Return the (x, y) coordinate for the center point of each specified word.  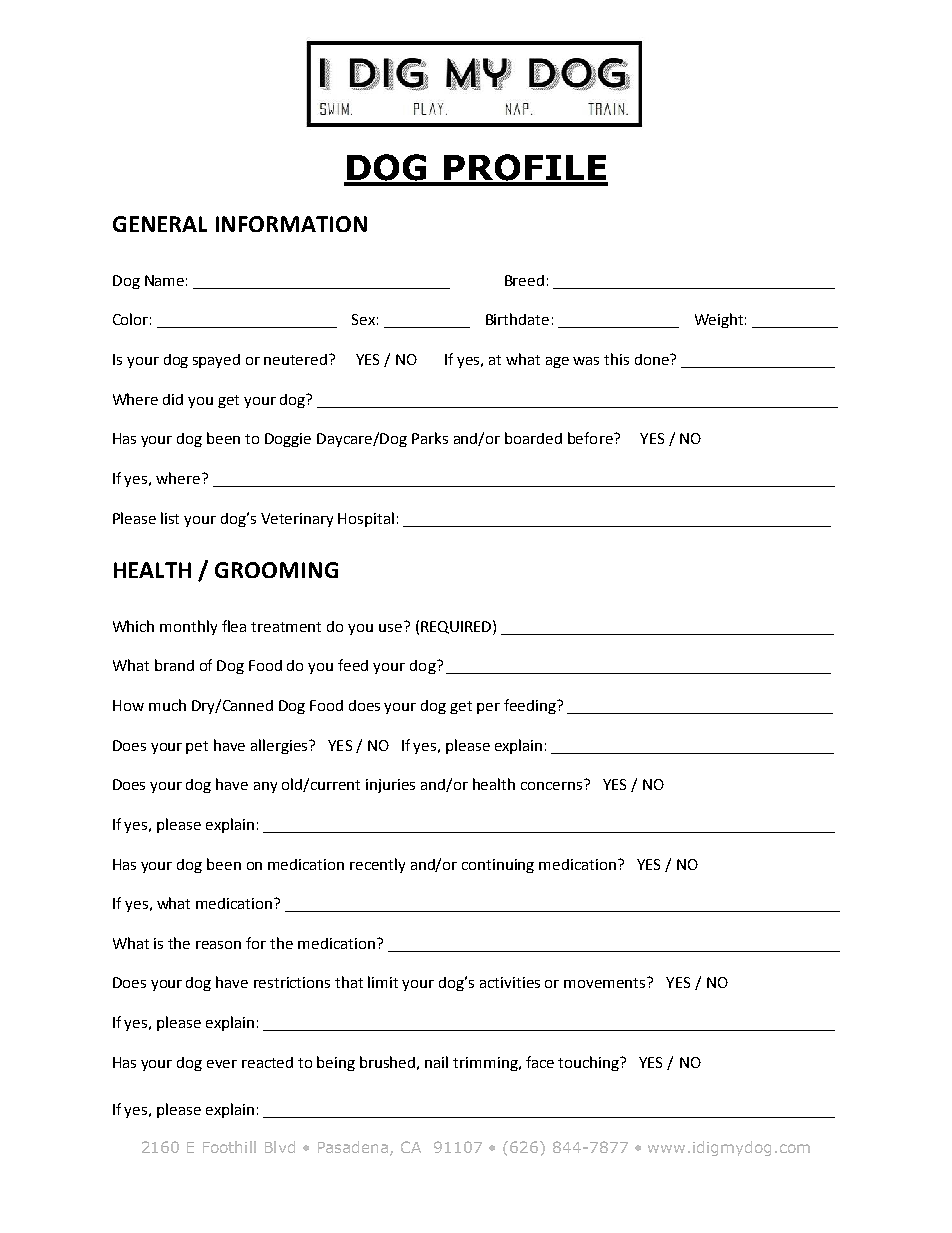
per (488, 708)
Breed (524, 280)
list (170, 518)
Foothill (229, 1147)
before (591, 438)
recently (377, 865)
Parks (430, 438)
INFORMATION (291, 224)
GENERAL (160, 224)
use (390, 628)
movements (606, 982)
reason (218, 945)
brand (174, 665)
